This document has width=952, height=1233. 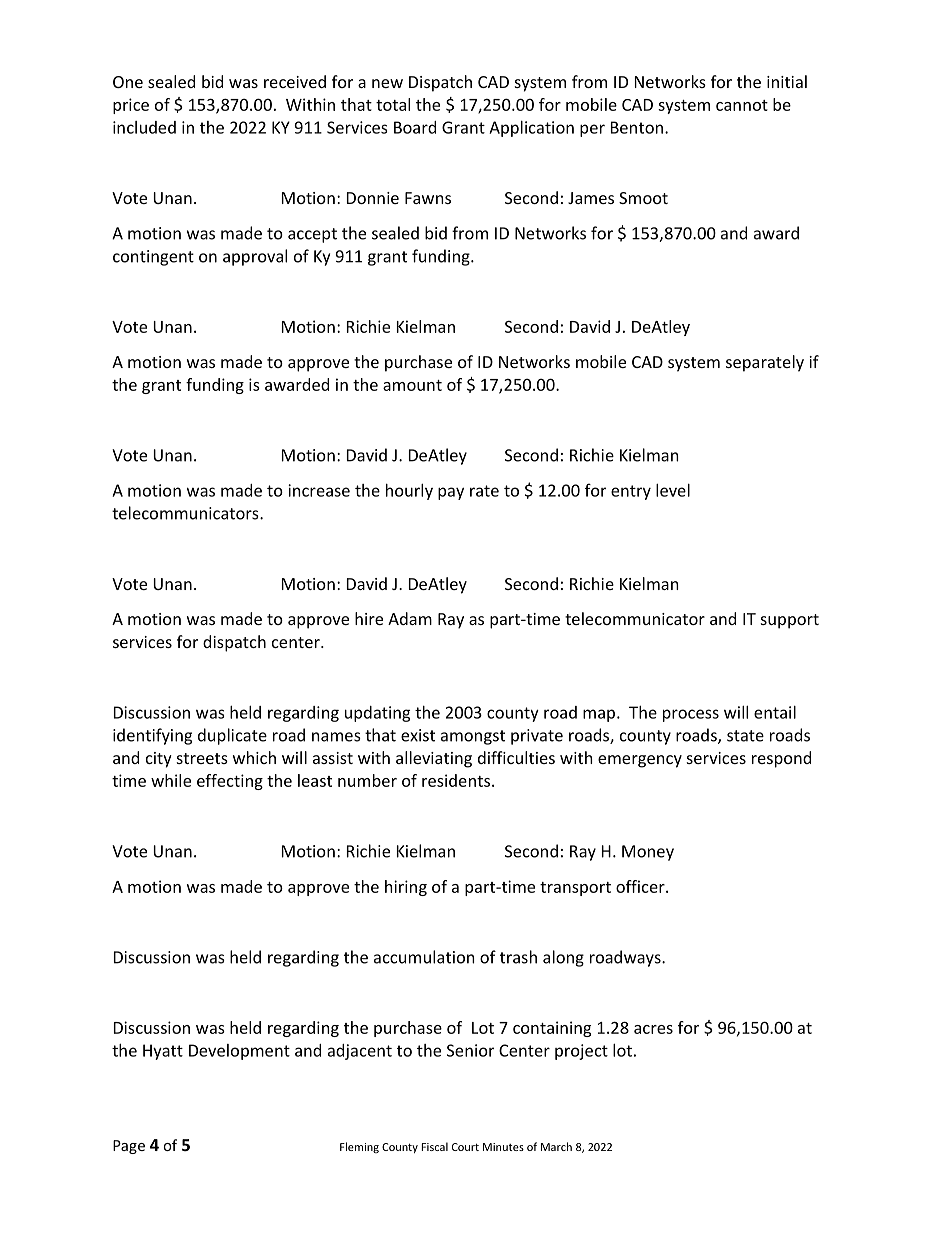 What do you see at coordinates (412, 385) in the document?
I see `amount` at bounding box center [412, 385].
